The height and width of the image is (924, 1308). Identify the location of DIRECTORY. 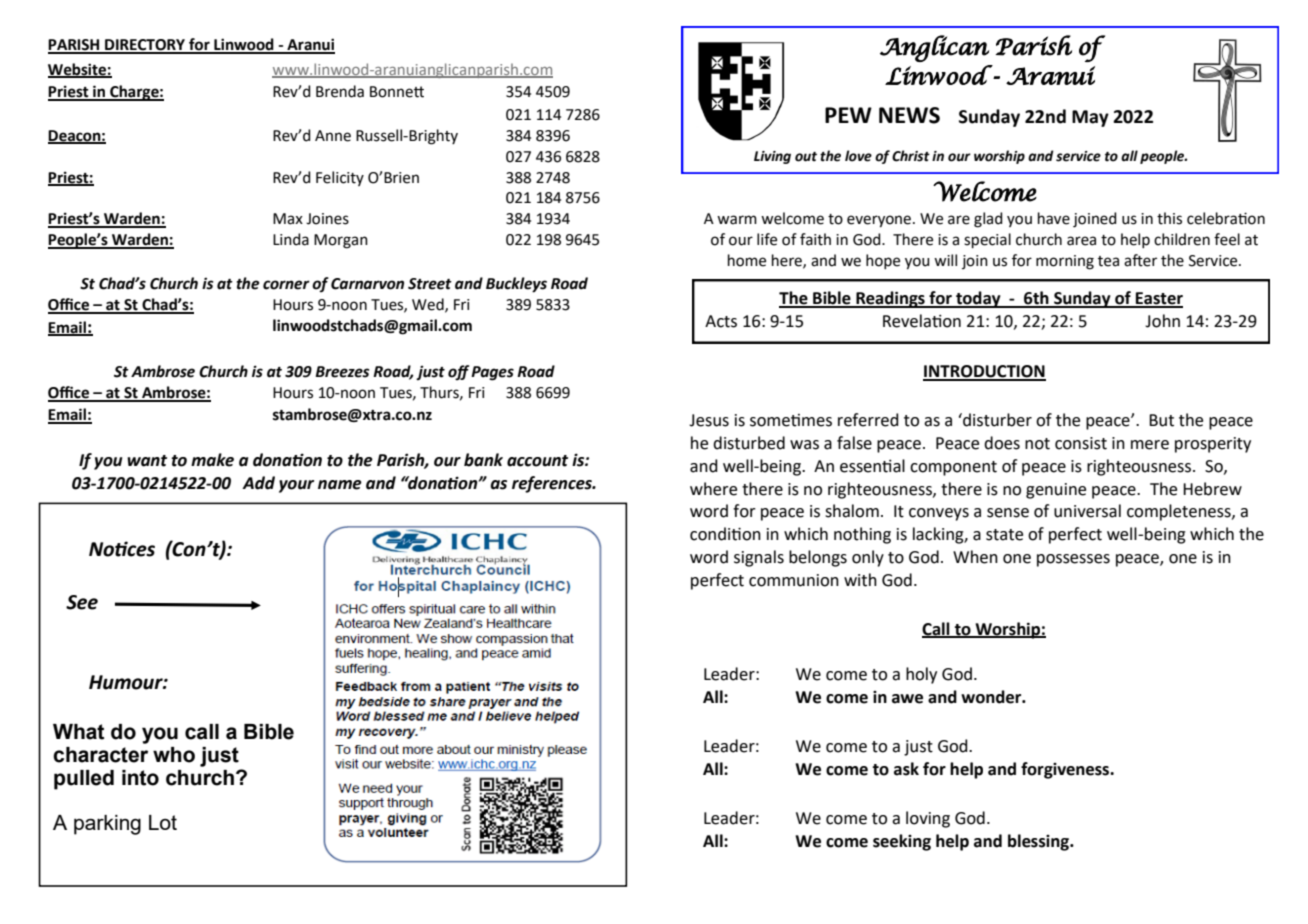
(145, 46).
